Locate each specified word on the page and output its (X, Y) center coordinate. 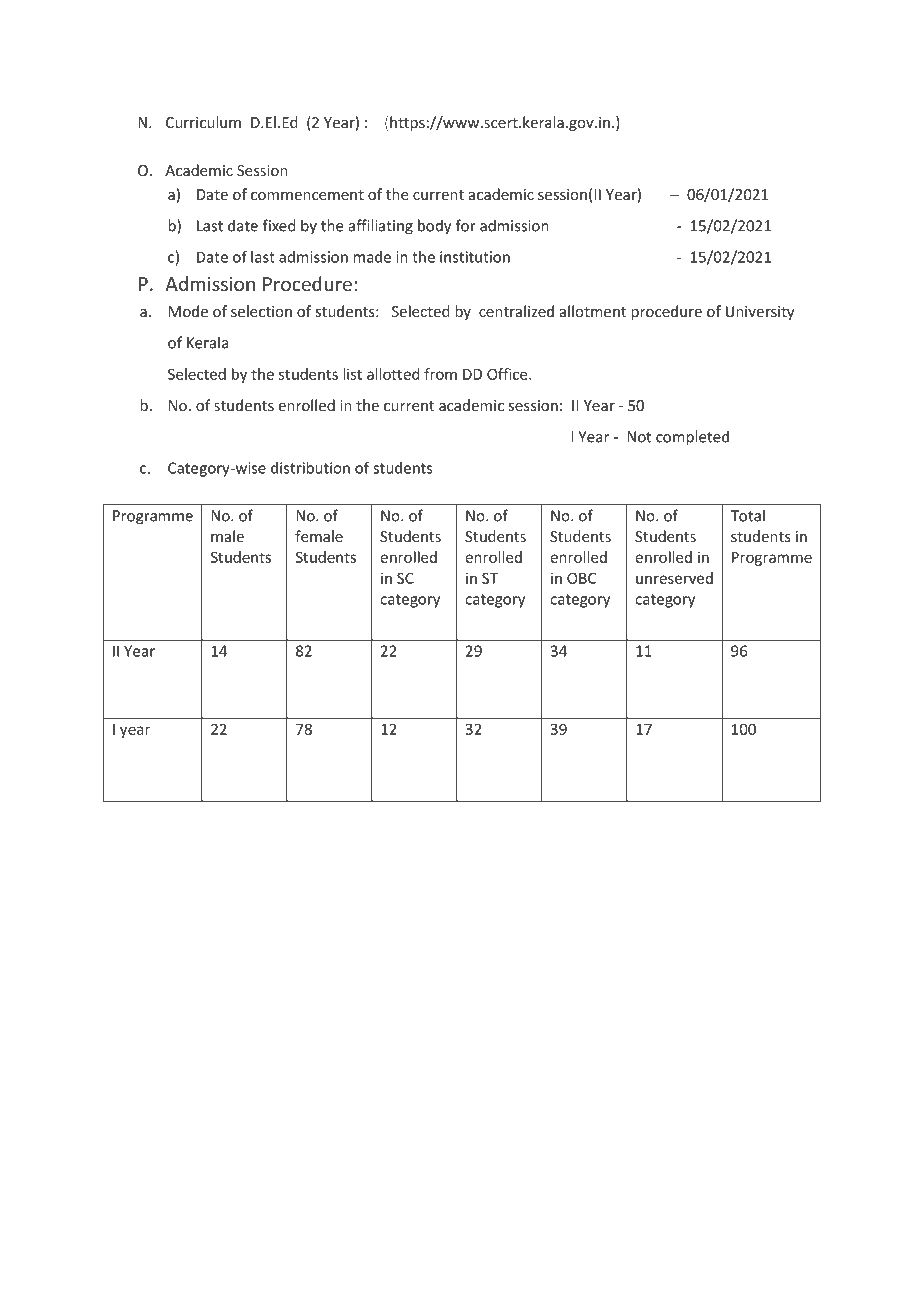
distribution (310, 468)
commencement (307, 195)
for (466, 225)
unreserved (674, 578)
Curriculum (203, 122)
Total (747, 515)
